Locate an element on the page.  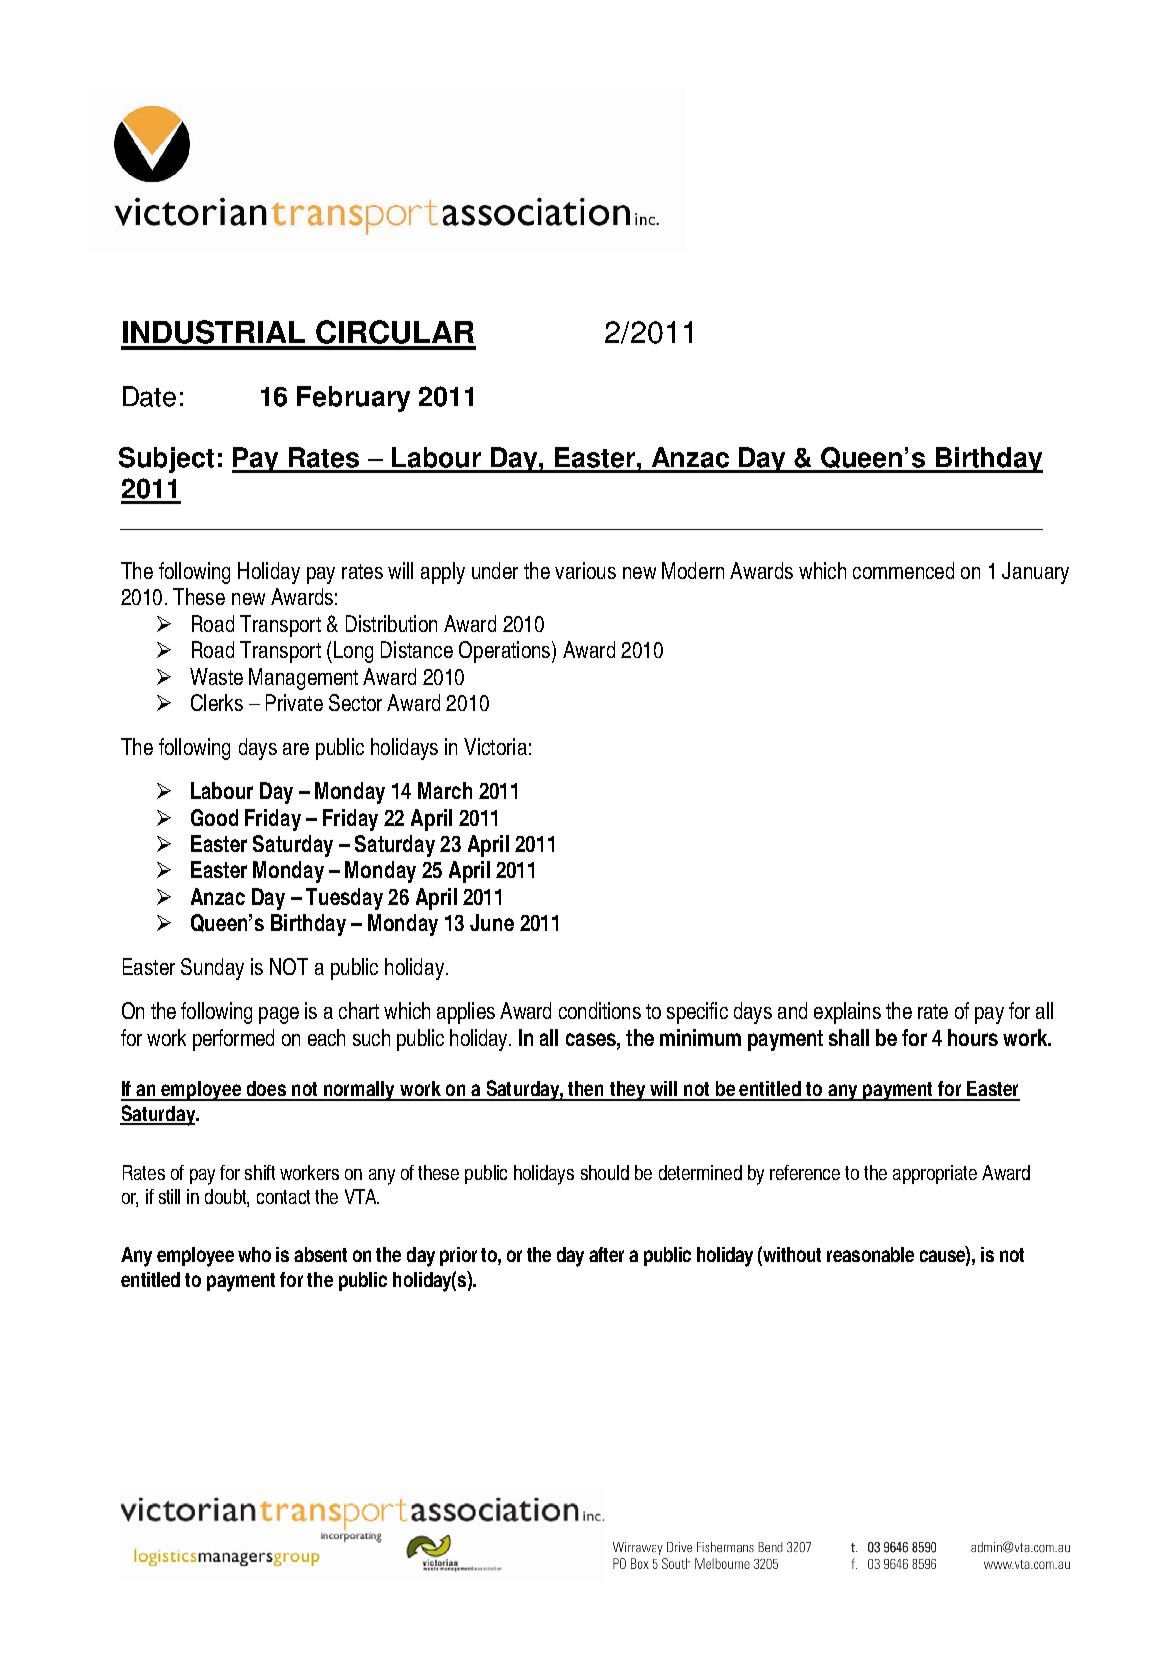
January is located at coordinates (1035, 573).
